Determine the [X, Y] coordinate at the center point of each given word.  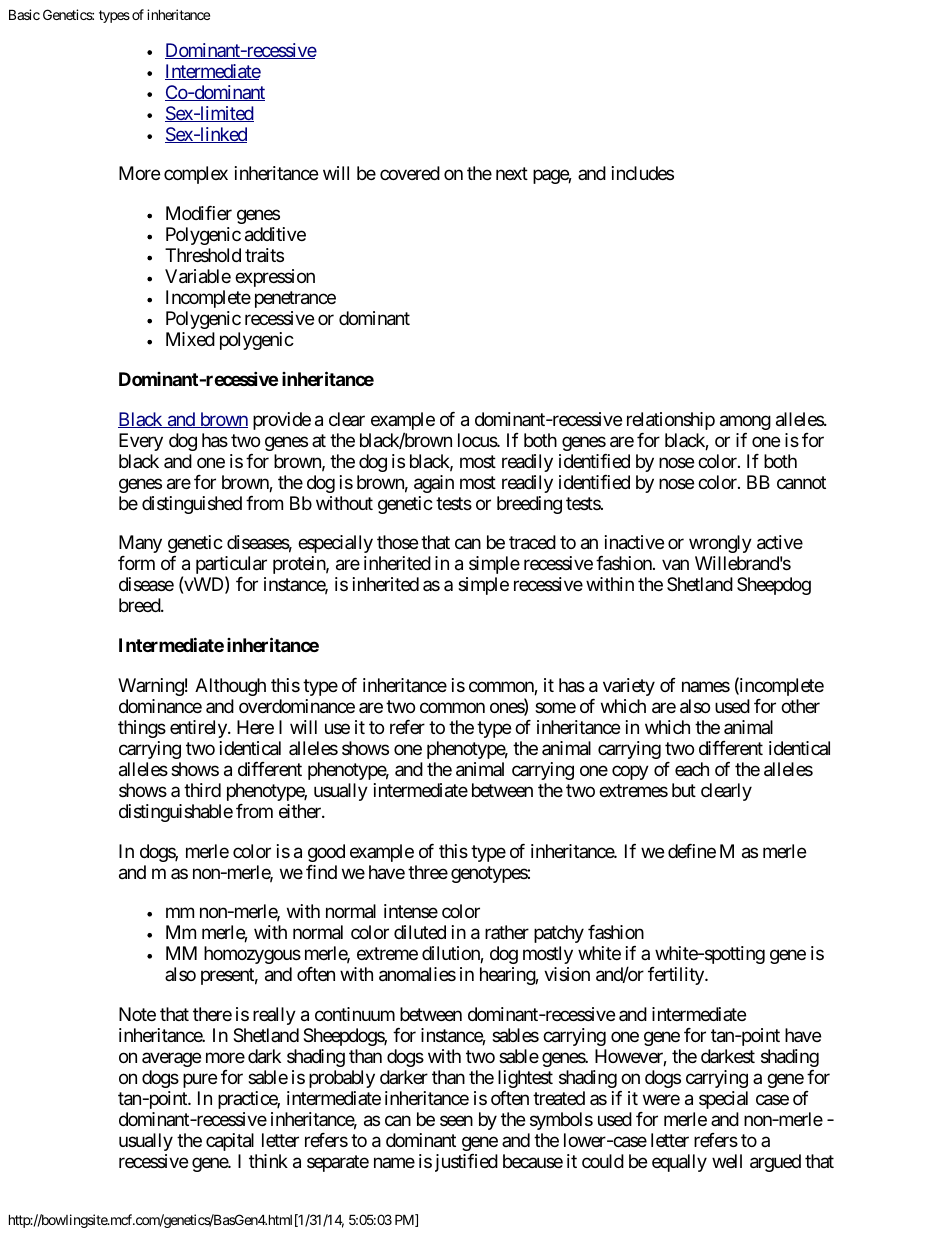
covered [410, 173]
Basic [24, 14]
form [136, 563]
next [512, 174]
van [675, 565]
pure [200, 1081]
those [397, 542]
